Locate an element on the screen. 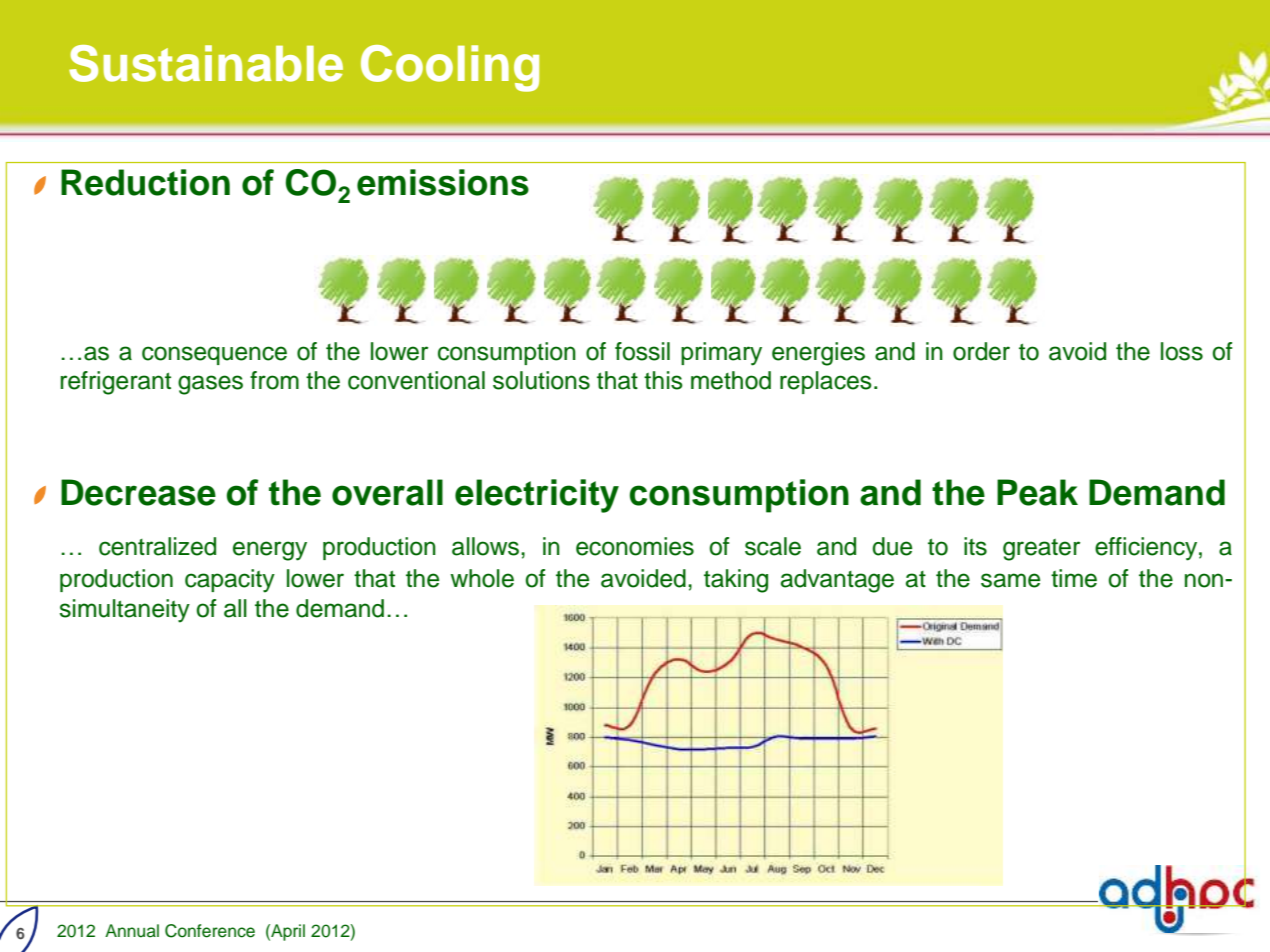 The image size is (1270, 952). taking is located at coordinates (736, 581).
